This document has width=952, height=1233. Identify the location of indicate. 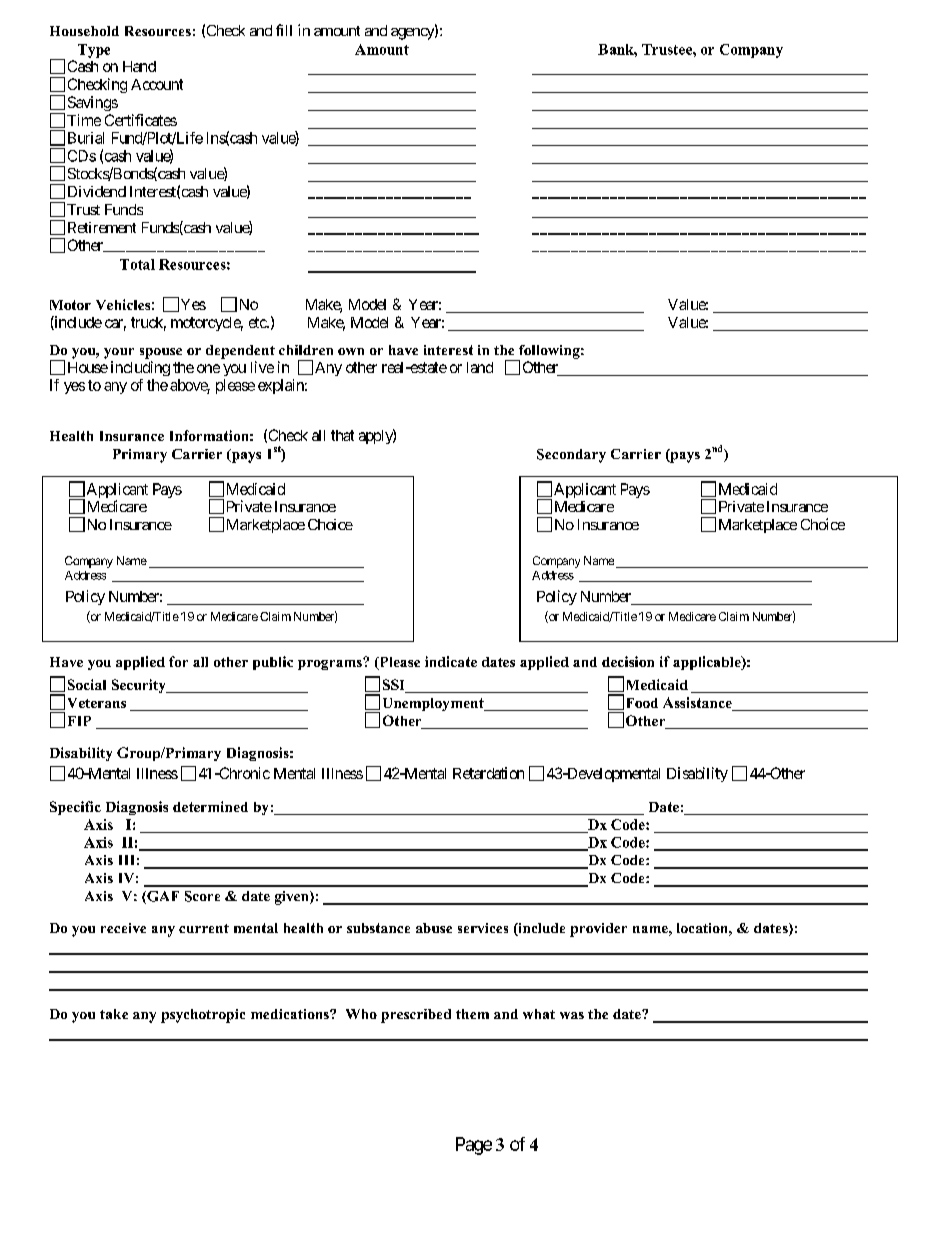
(451, 661).
